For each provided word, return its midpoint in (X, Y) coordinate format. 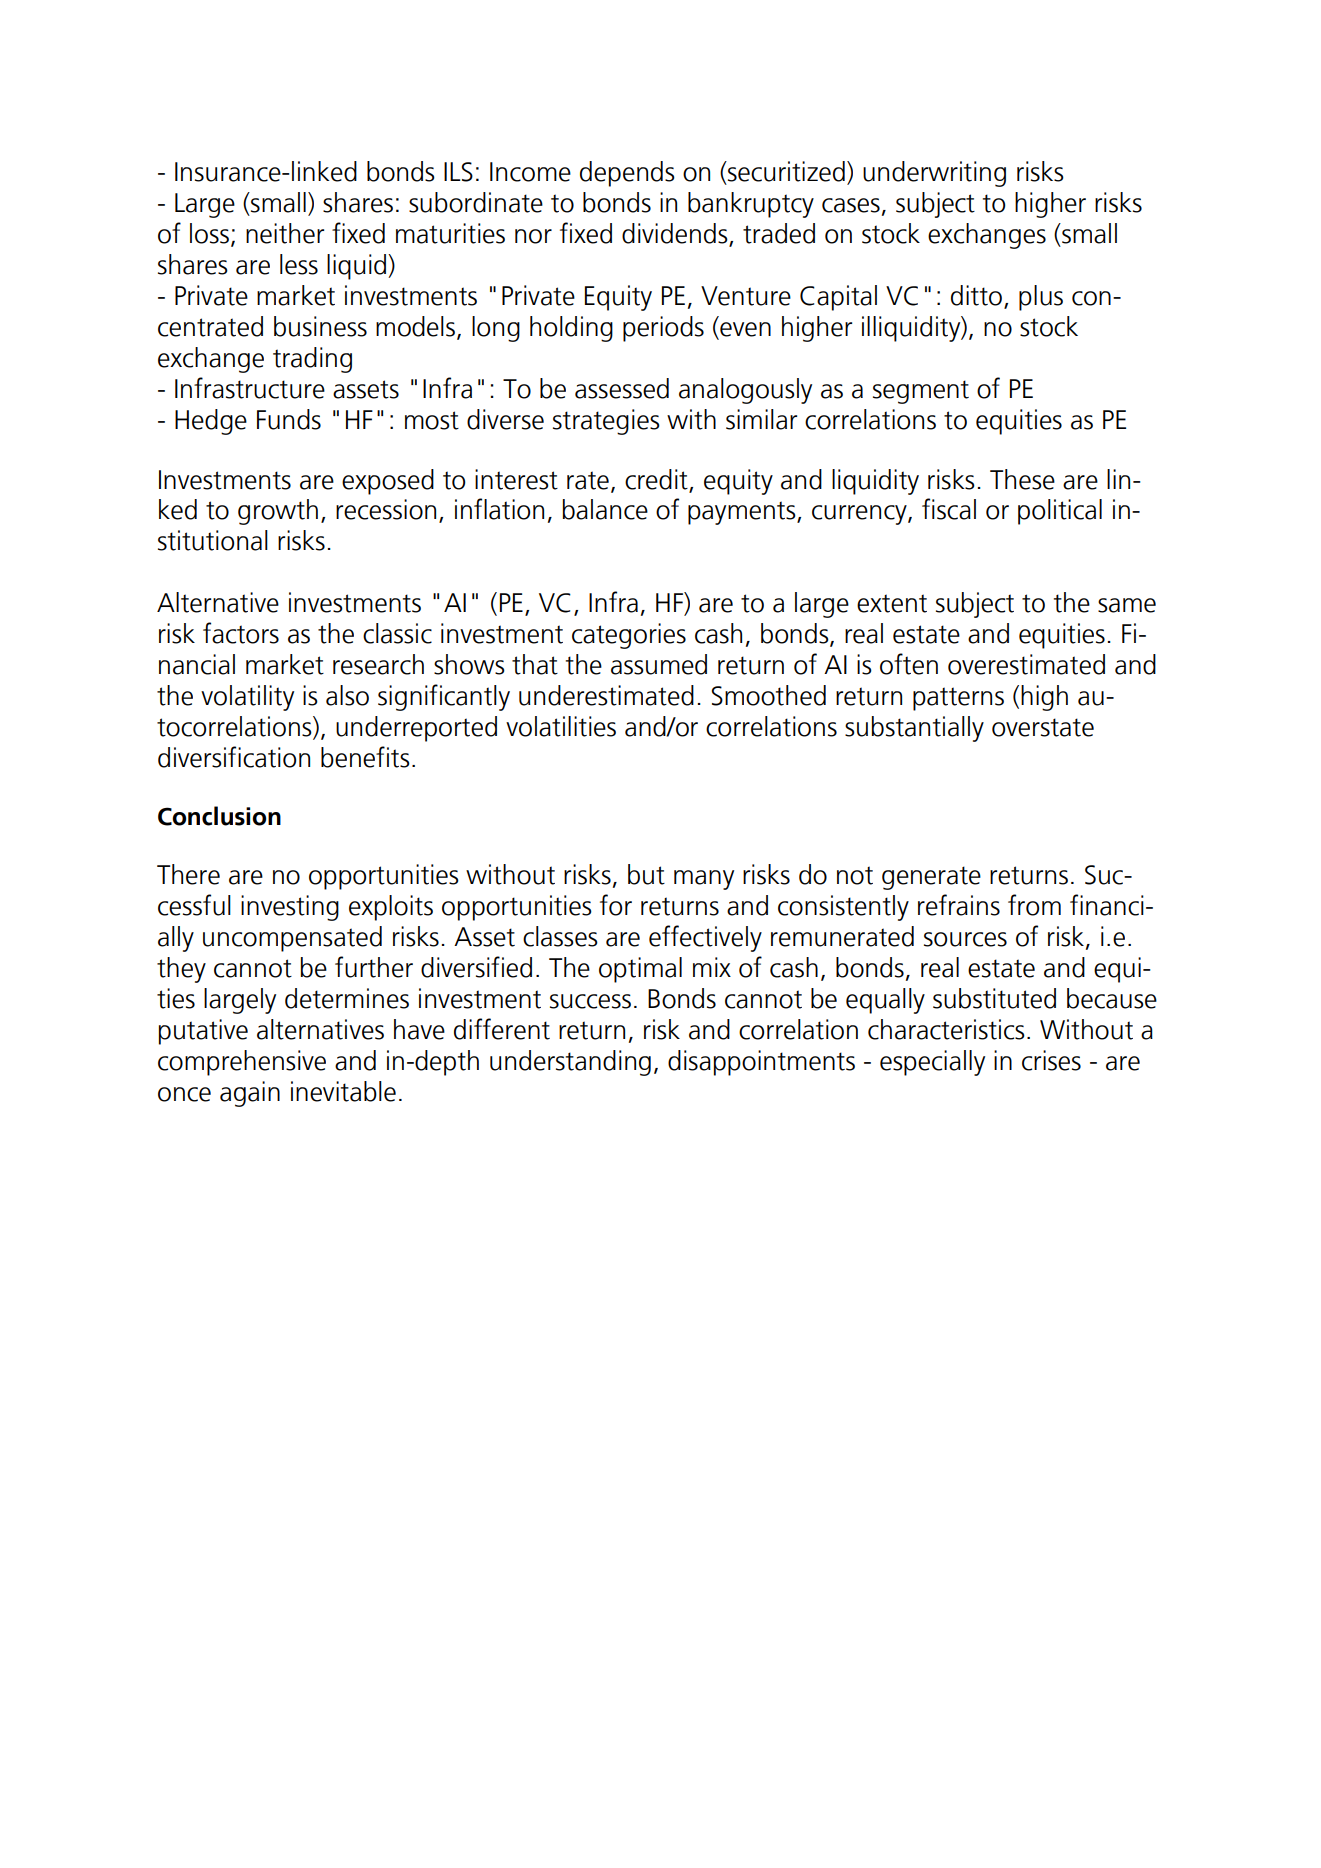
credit (656, 479)
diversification (234, 757)
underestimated (606, 695)
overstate (1043, 727)
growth (278, 512)
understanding (570, 1063)
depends (627, 174)
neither (285, 233)
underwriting (934, 174)
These (1022, 479)
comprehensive (242, 1063)
